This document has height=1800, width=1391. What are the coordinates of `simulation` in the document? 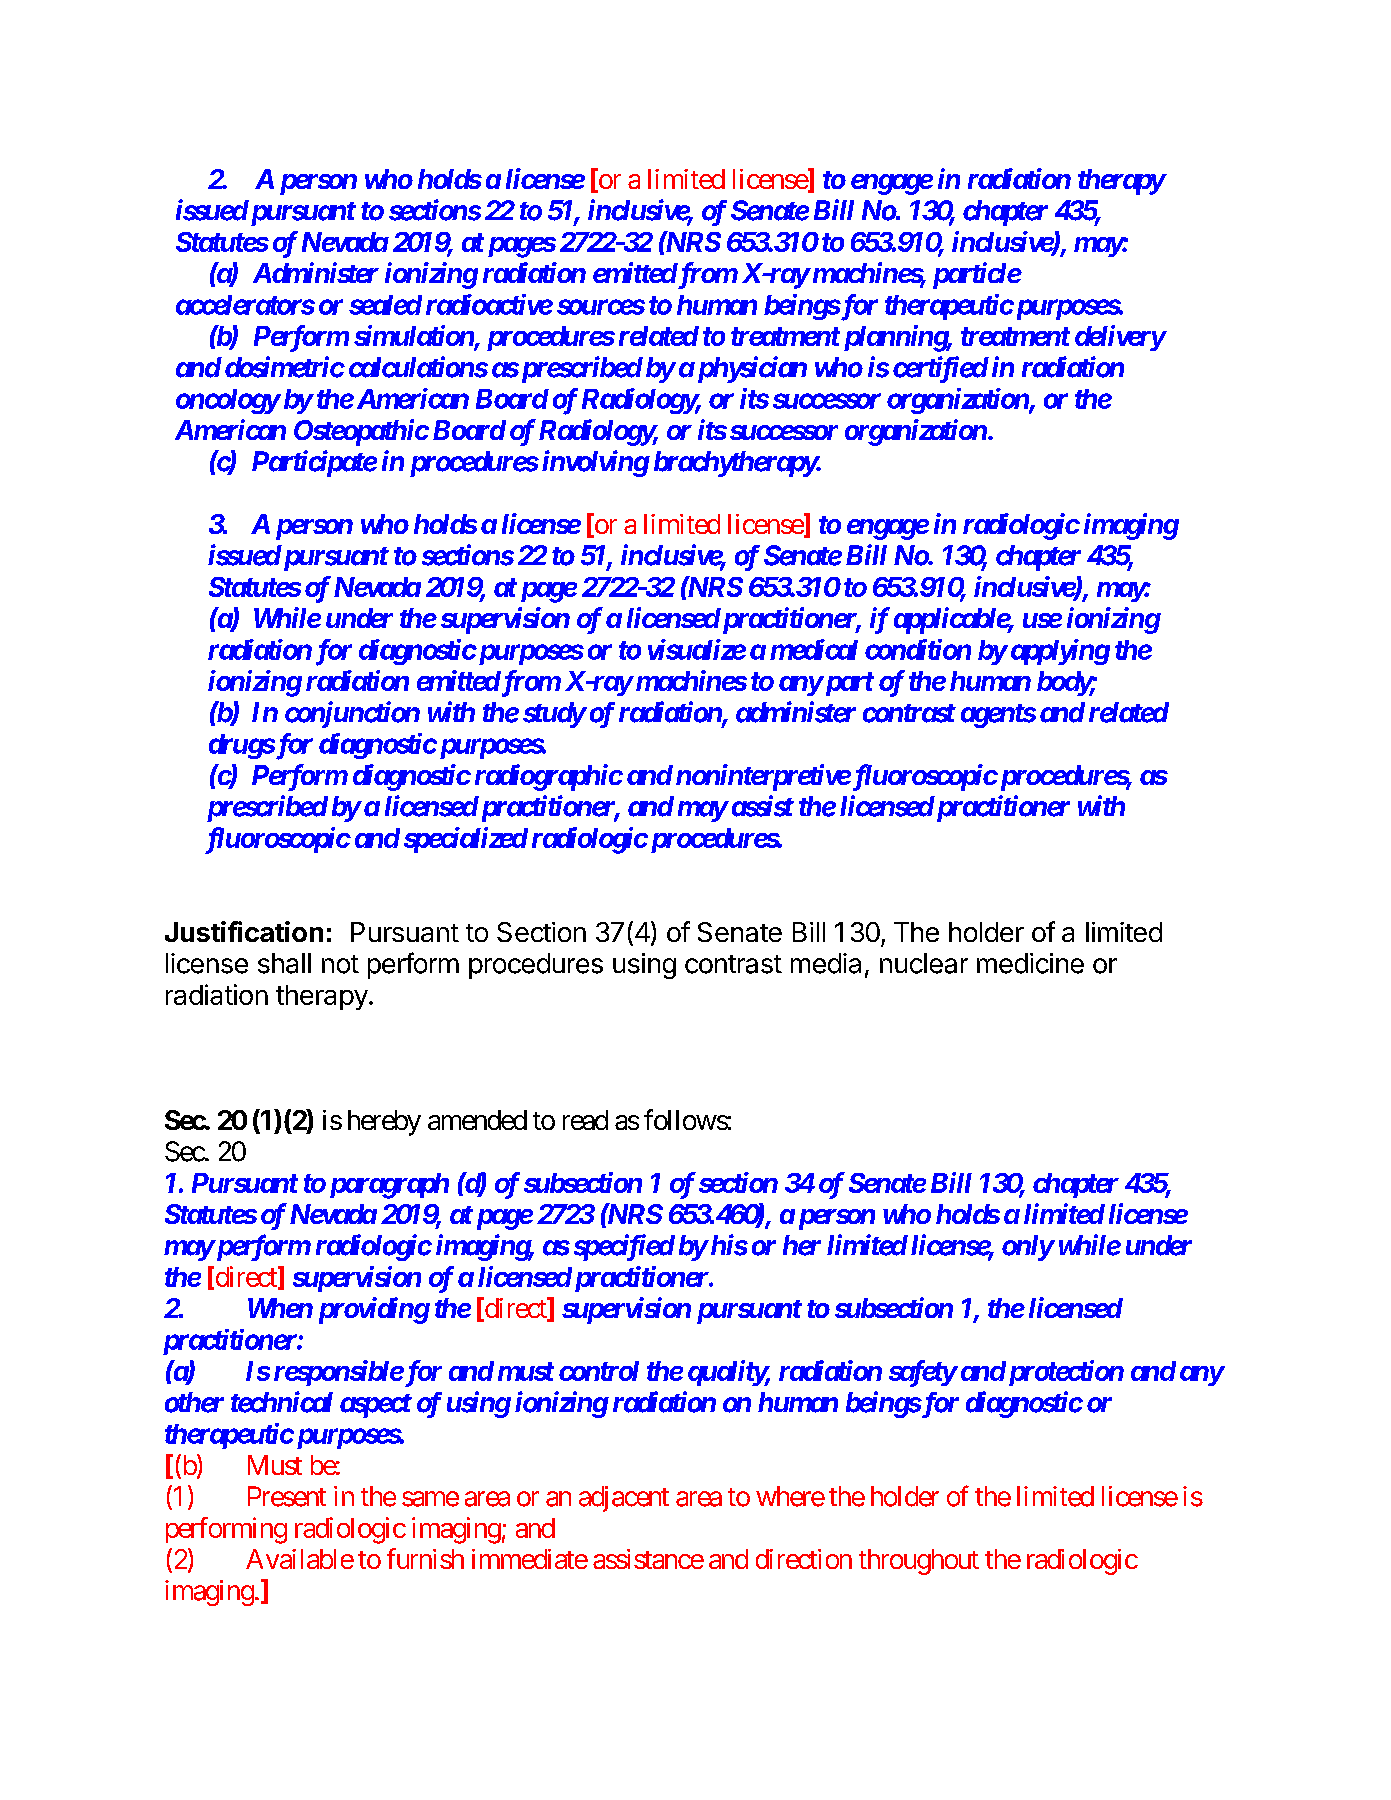 It's located at (414, 337).
